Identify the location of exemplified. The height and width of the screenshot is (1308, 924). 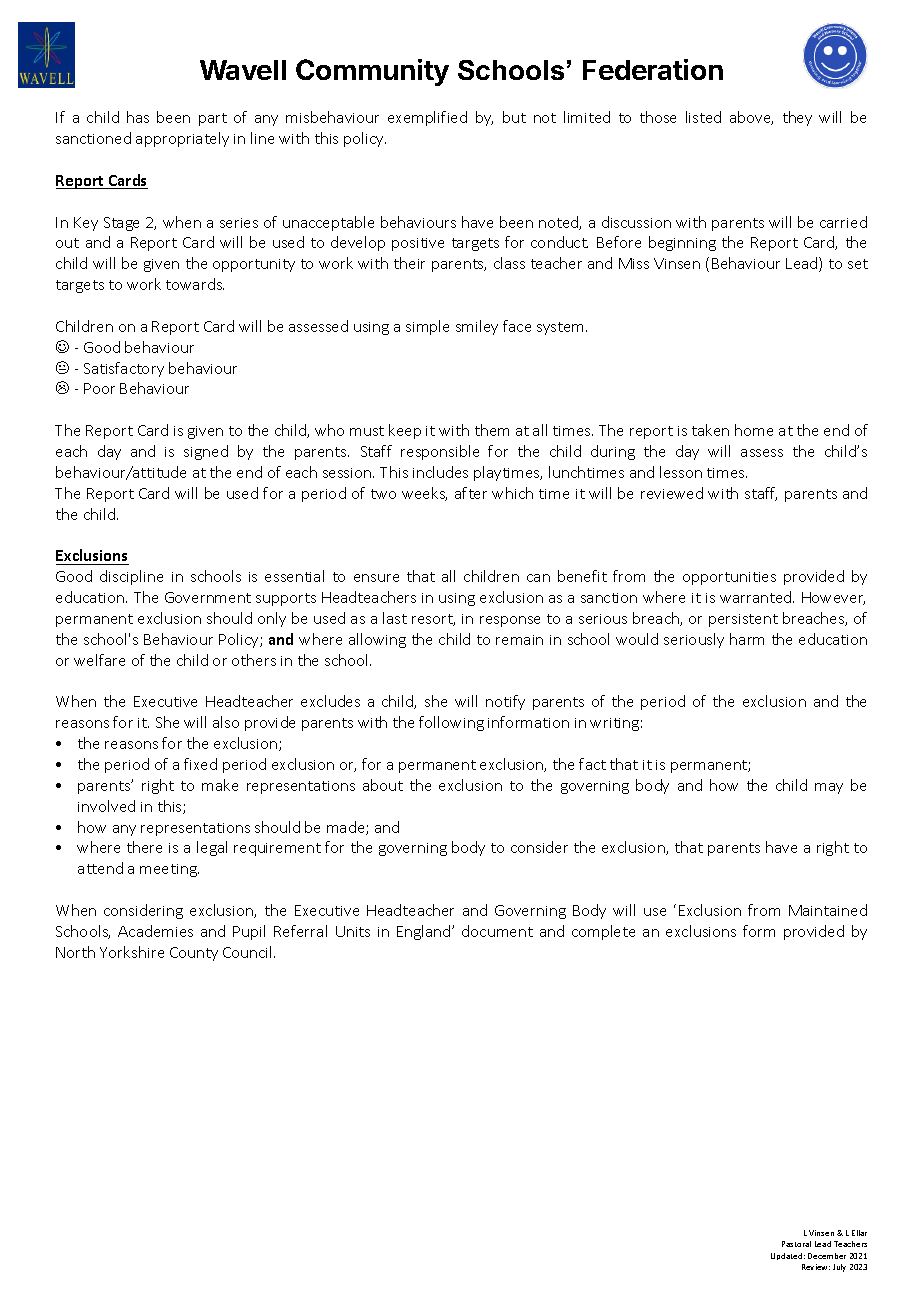
(427, 118).
